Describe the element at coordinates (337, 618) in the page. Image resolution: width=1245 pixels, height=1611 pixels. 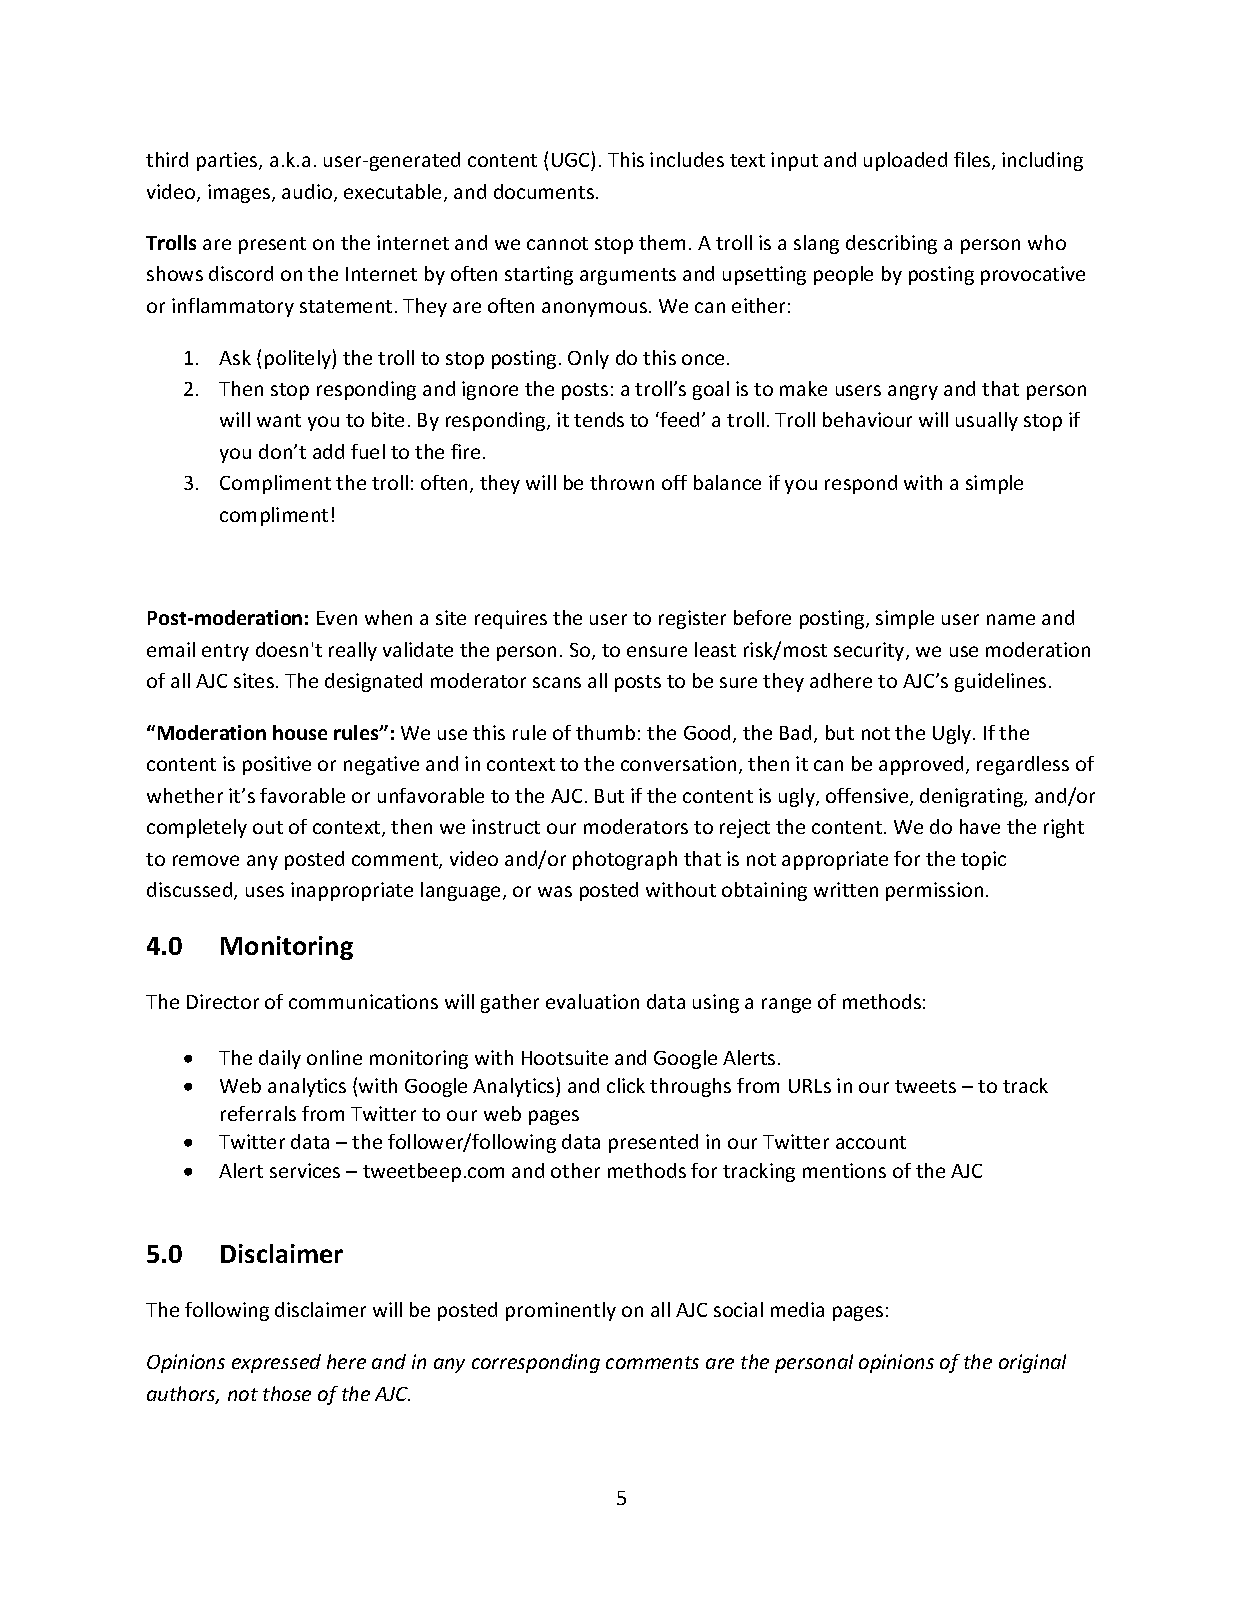
I see `Even` at that location.
